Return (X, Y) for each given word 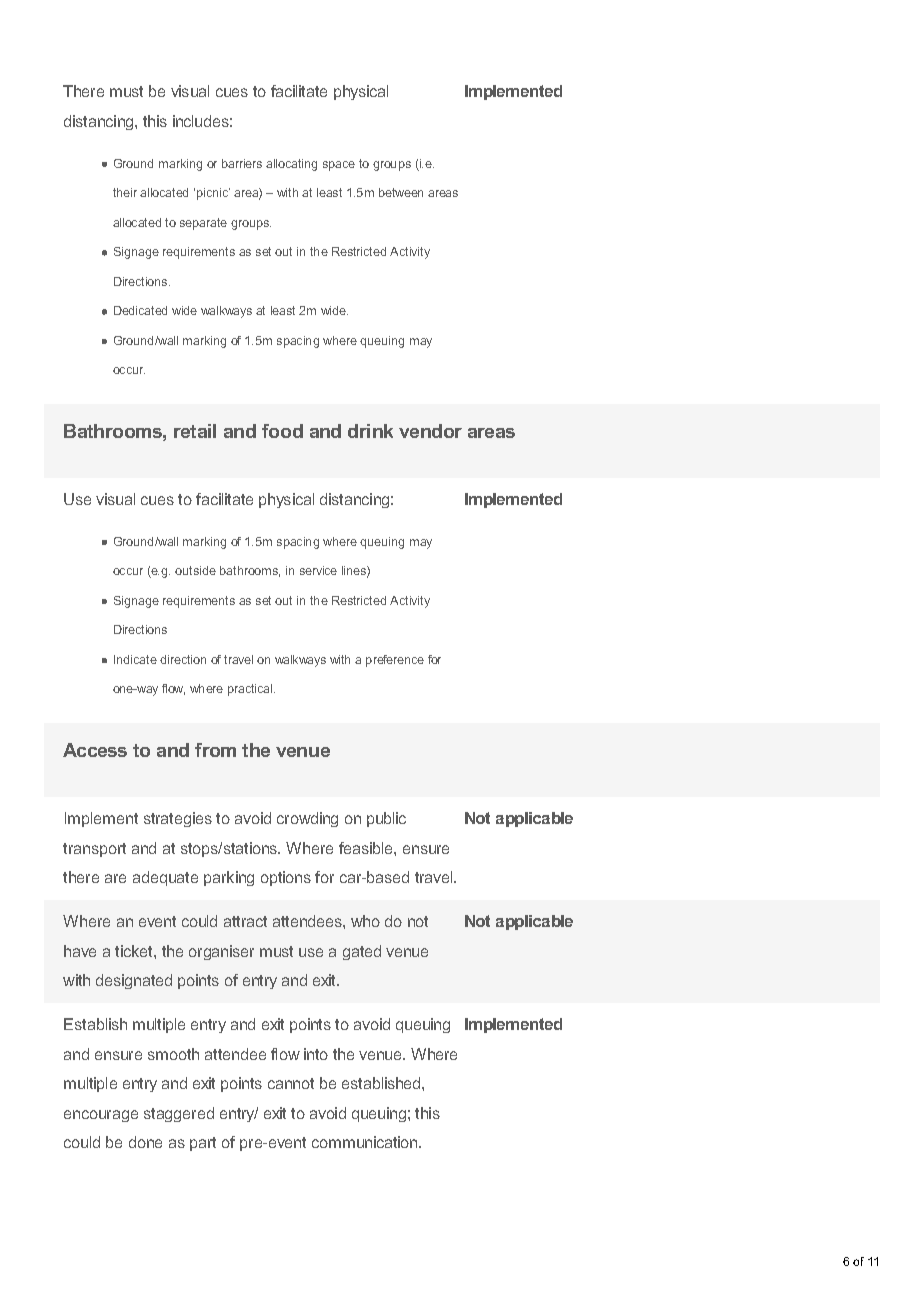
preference (395, 661)
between (401, 192)
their (125, 192)
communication (366, 1142)
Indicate (135, 659)
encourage (101, 1116)
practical (251, 690)
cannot (291, 1083)
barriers (242, 163)
